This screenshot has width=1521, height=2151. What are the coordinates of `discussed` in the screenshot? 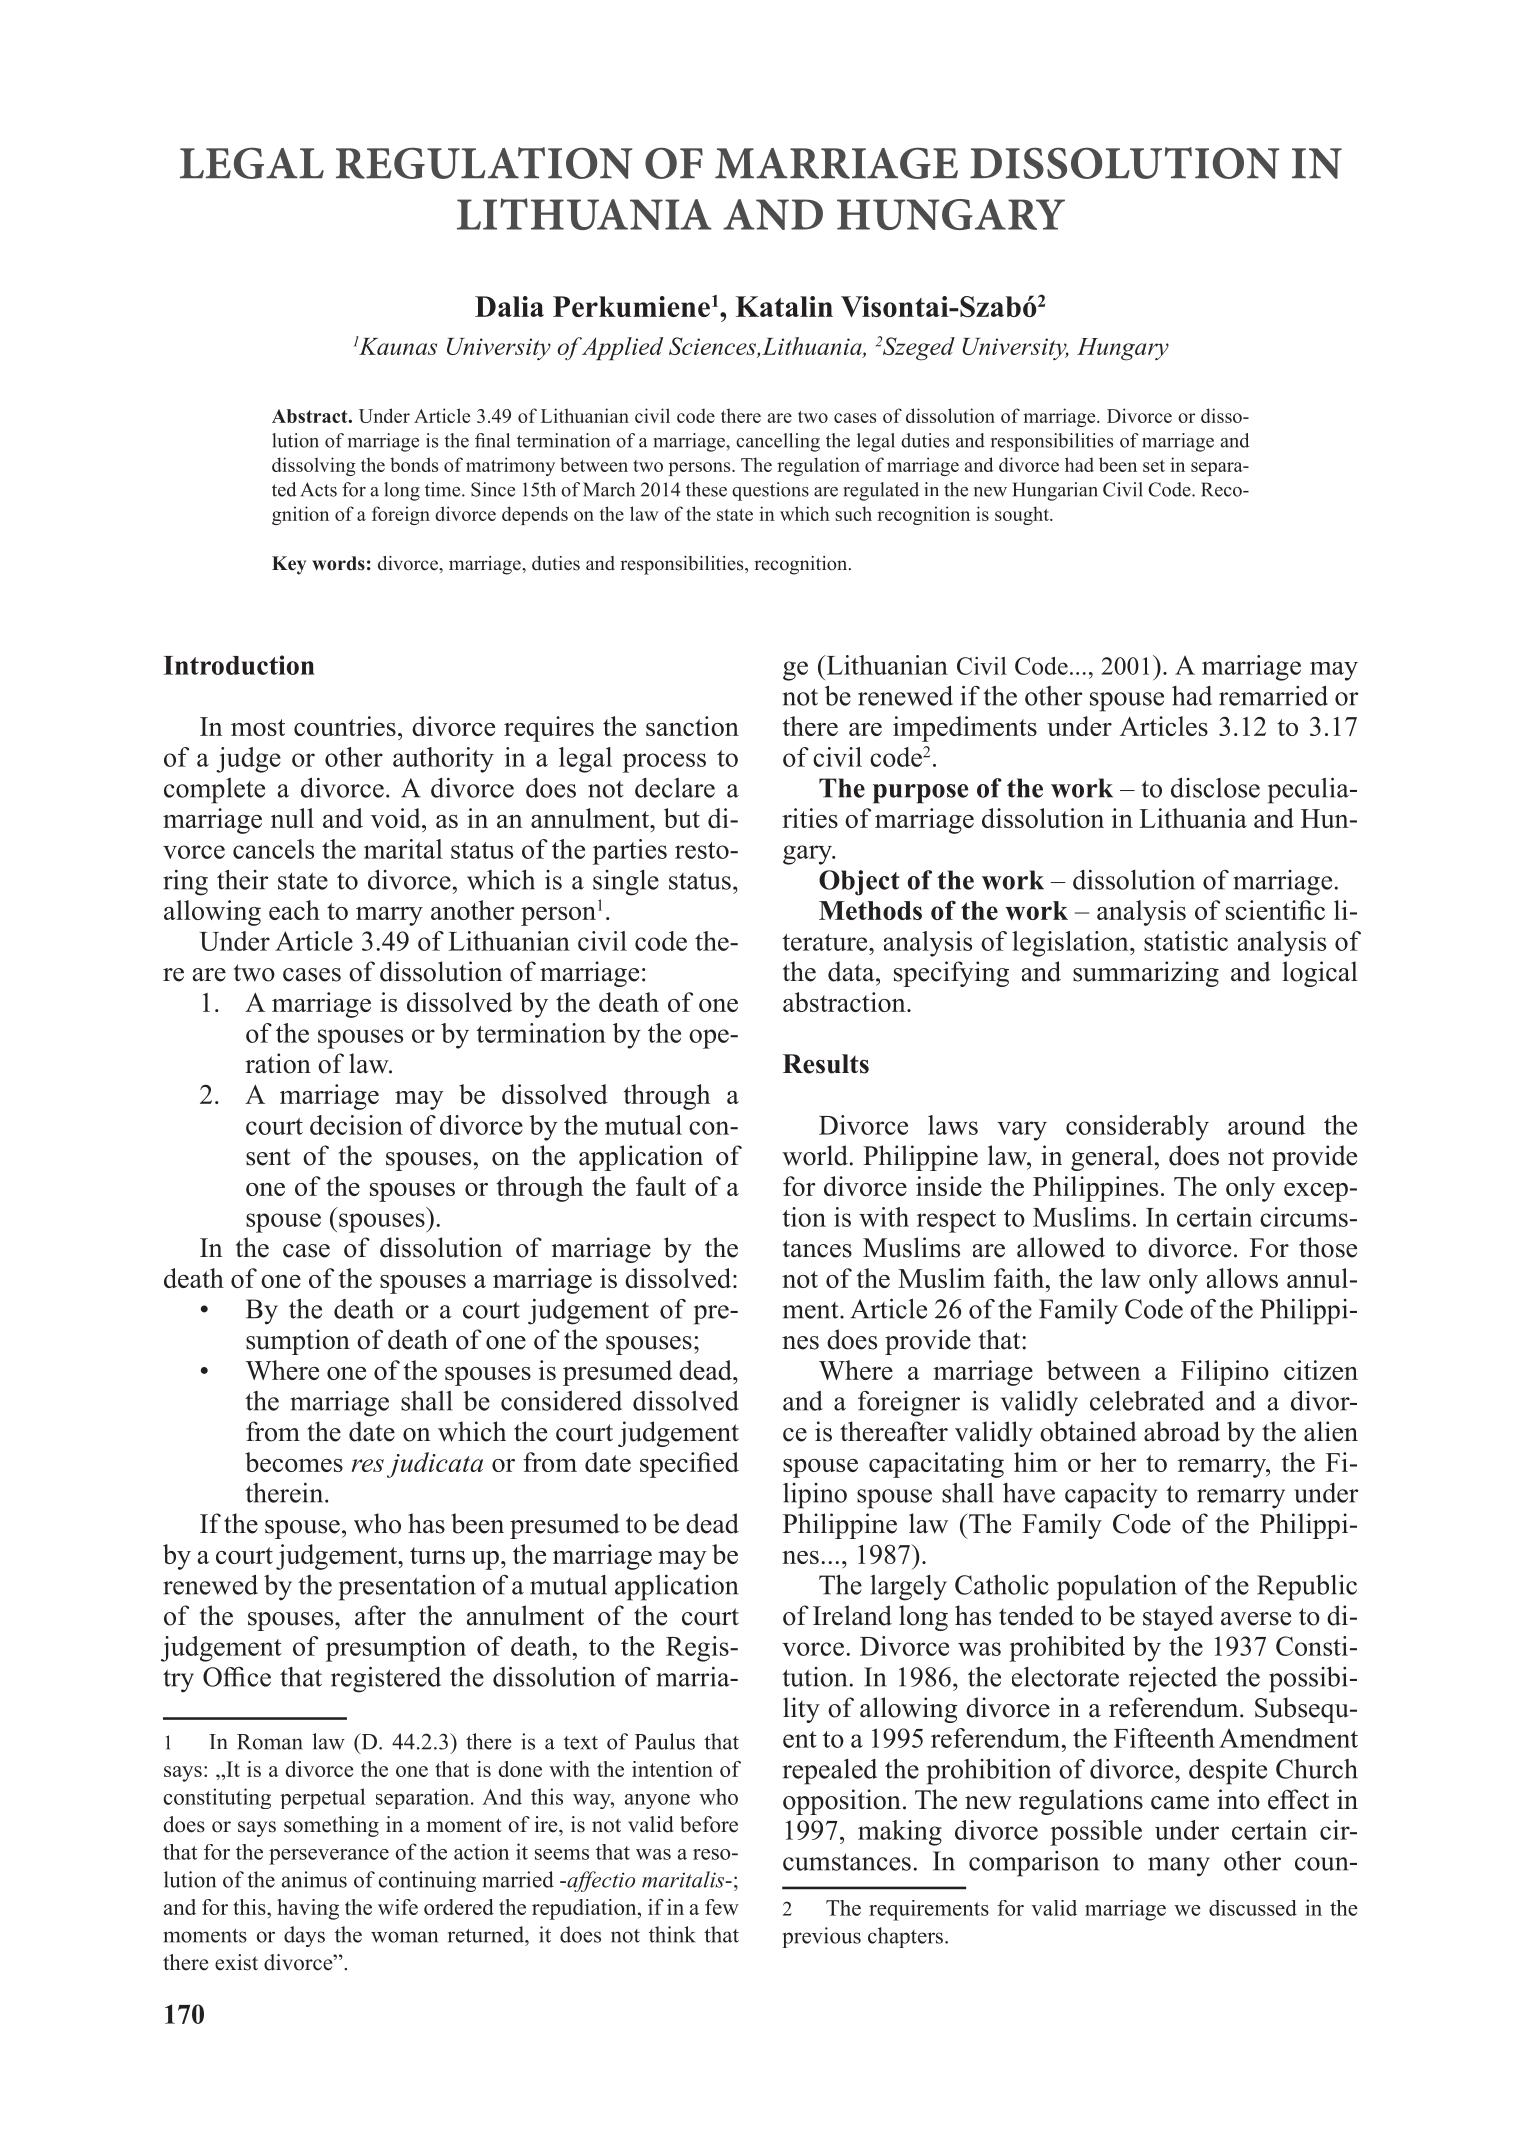 It's located at (1253, 1908).
